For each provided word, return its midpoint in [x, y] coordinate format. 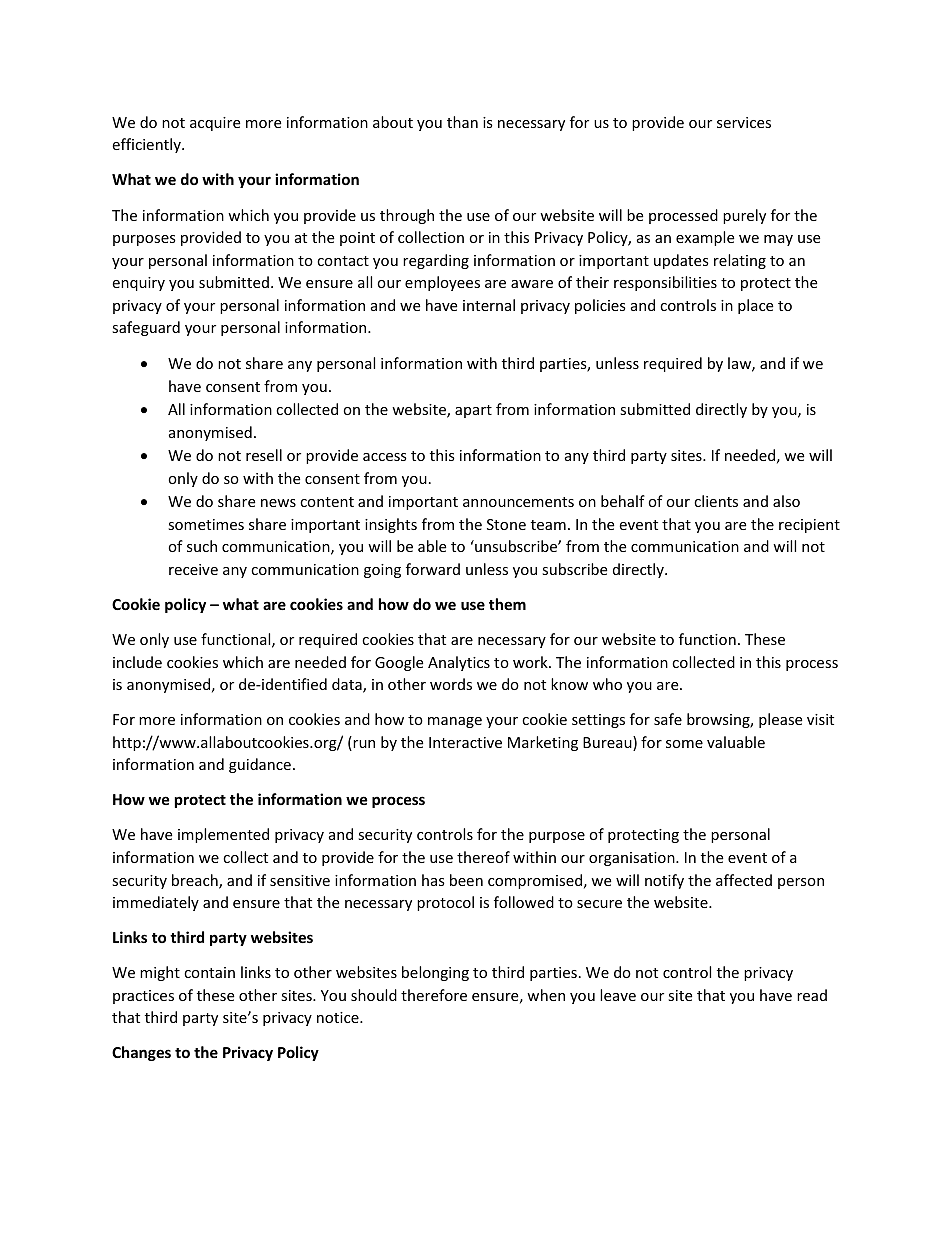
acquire [215, 124]
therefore [434, 995]
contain [209, 972]
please [780, 720]
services [744, 122]
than [462, 122]
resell [264, 455]
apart [473, 411]
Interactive [465, 742]
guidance [260, 765]
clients [716, 501]
